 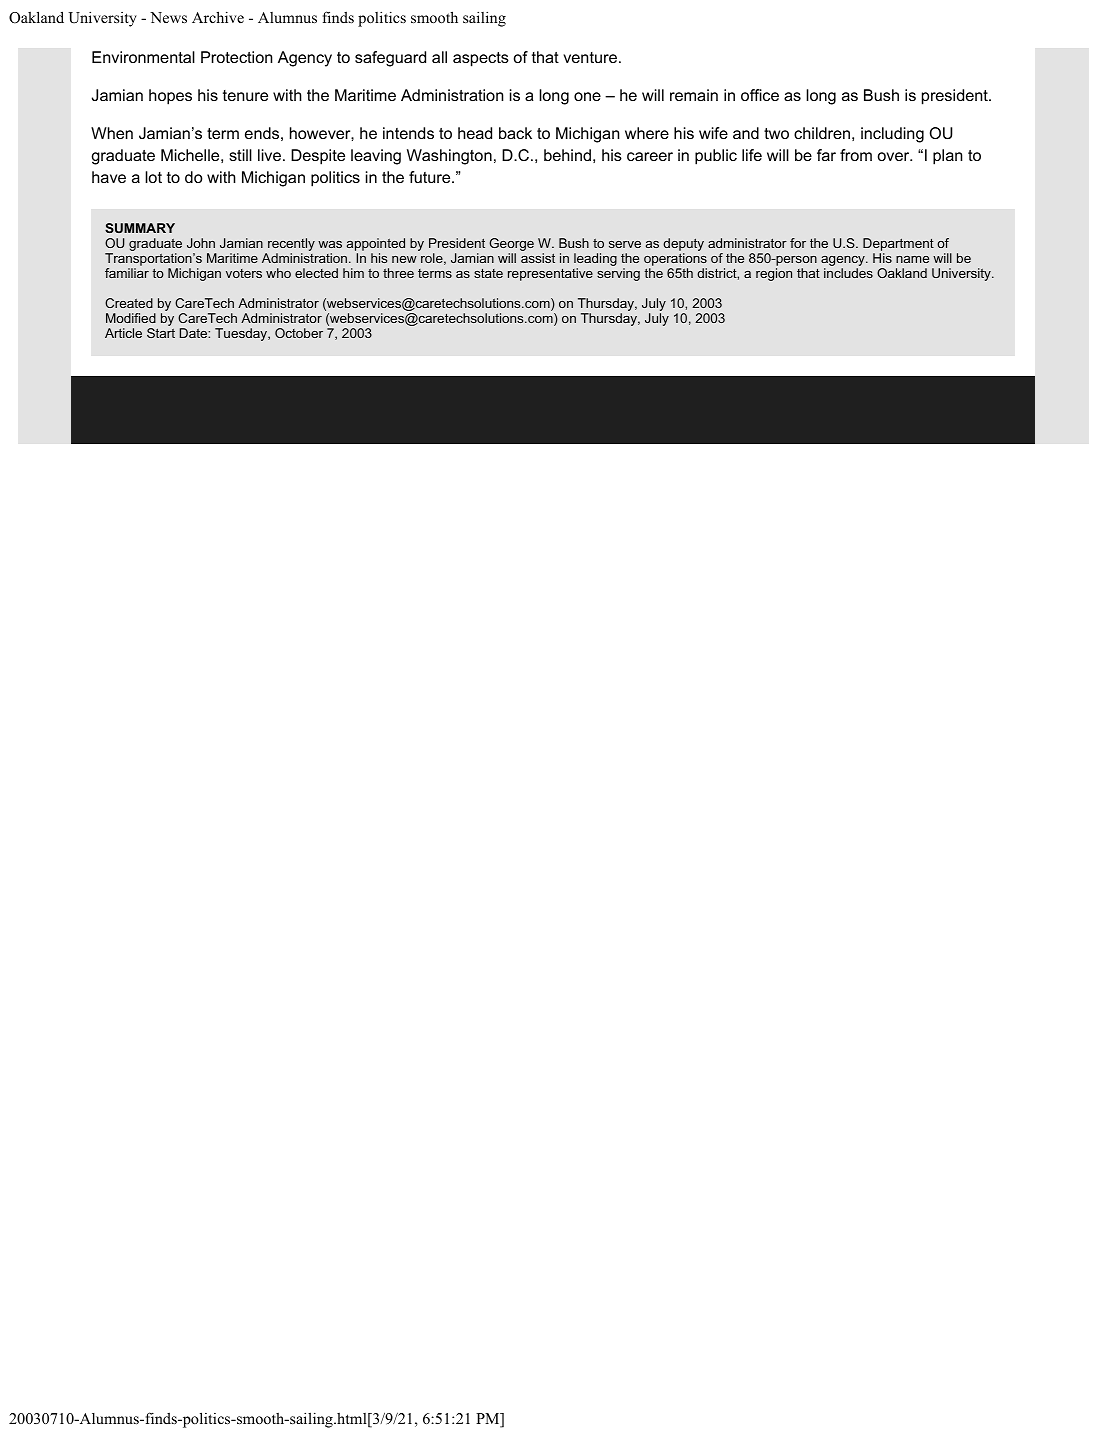 What do you see at coordinates (153, 177) in the screenshot?
I see `lot` at bounding box center [153, 177].
